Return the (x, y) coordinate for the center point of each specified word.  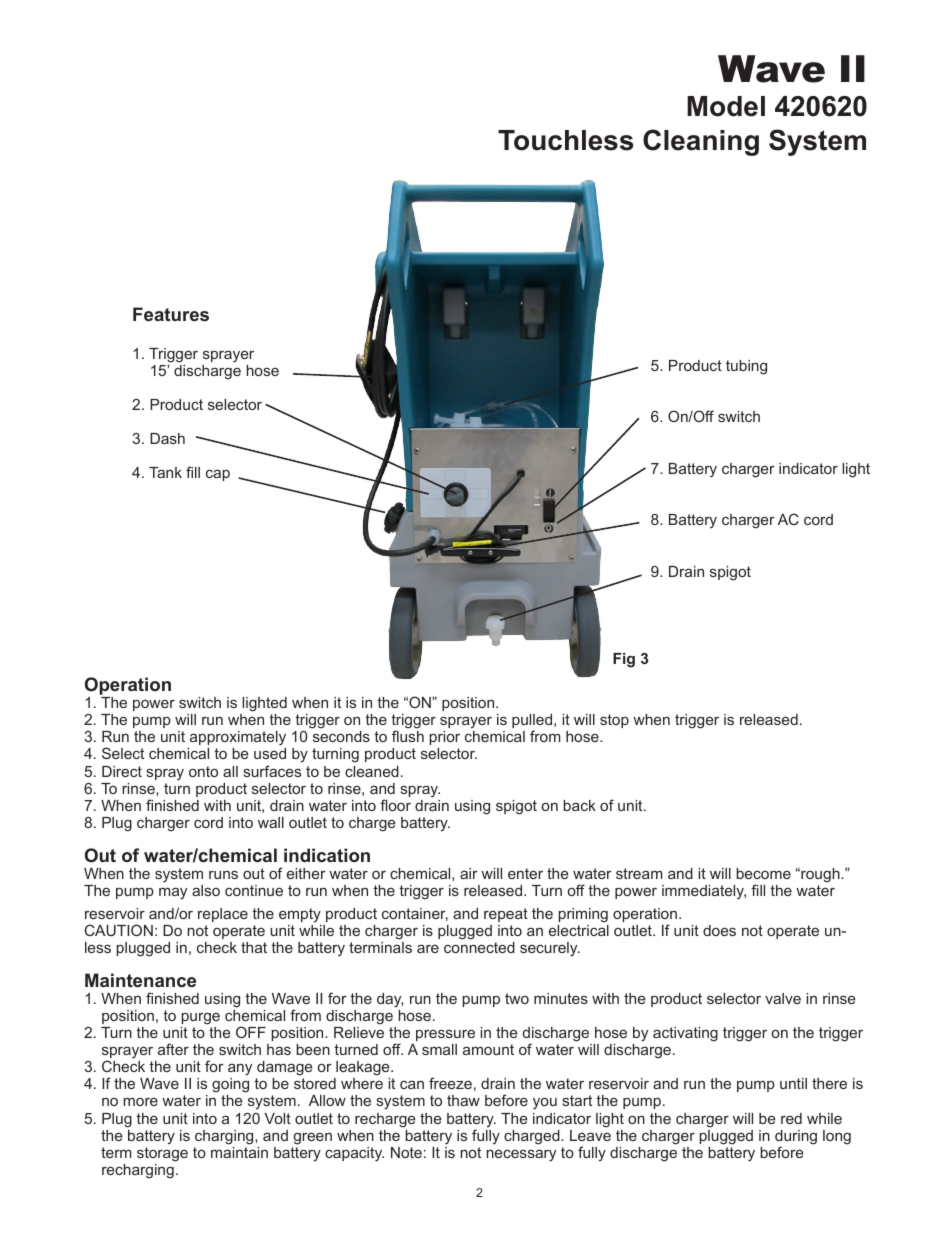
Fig (624, 660)
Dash (167, 438)
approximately (237, 740)
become (763, 873)
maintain (239, 1152)
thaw (463, 1100)
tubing (746, 367)
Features (171, 314)
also (206, 890)
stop (614, 721)
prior (444, 738)
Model (726, 106)
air (469, 873)
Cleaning (701, 142)
